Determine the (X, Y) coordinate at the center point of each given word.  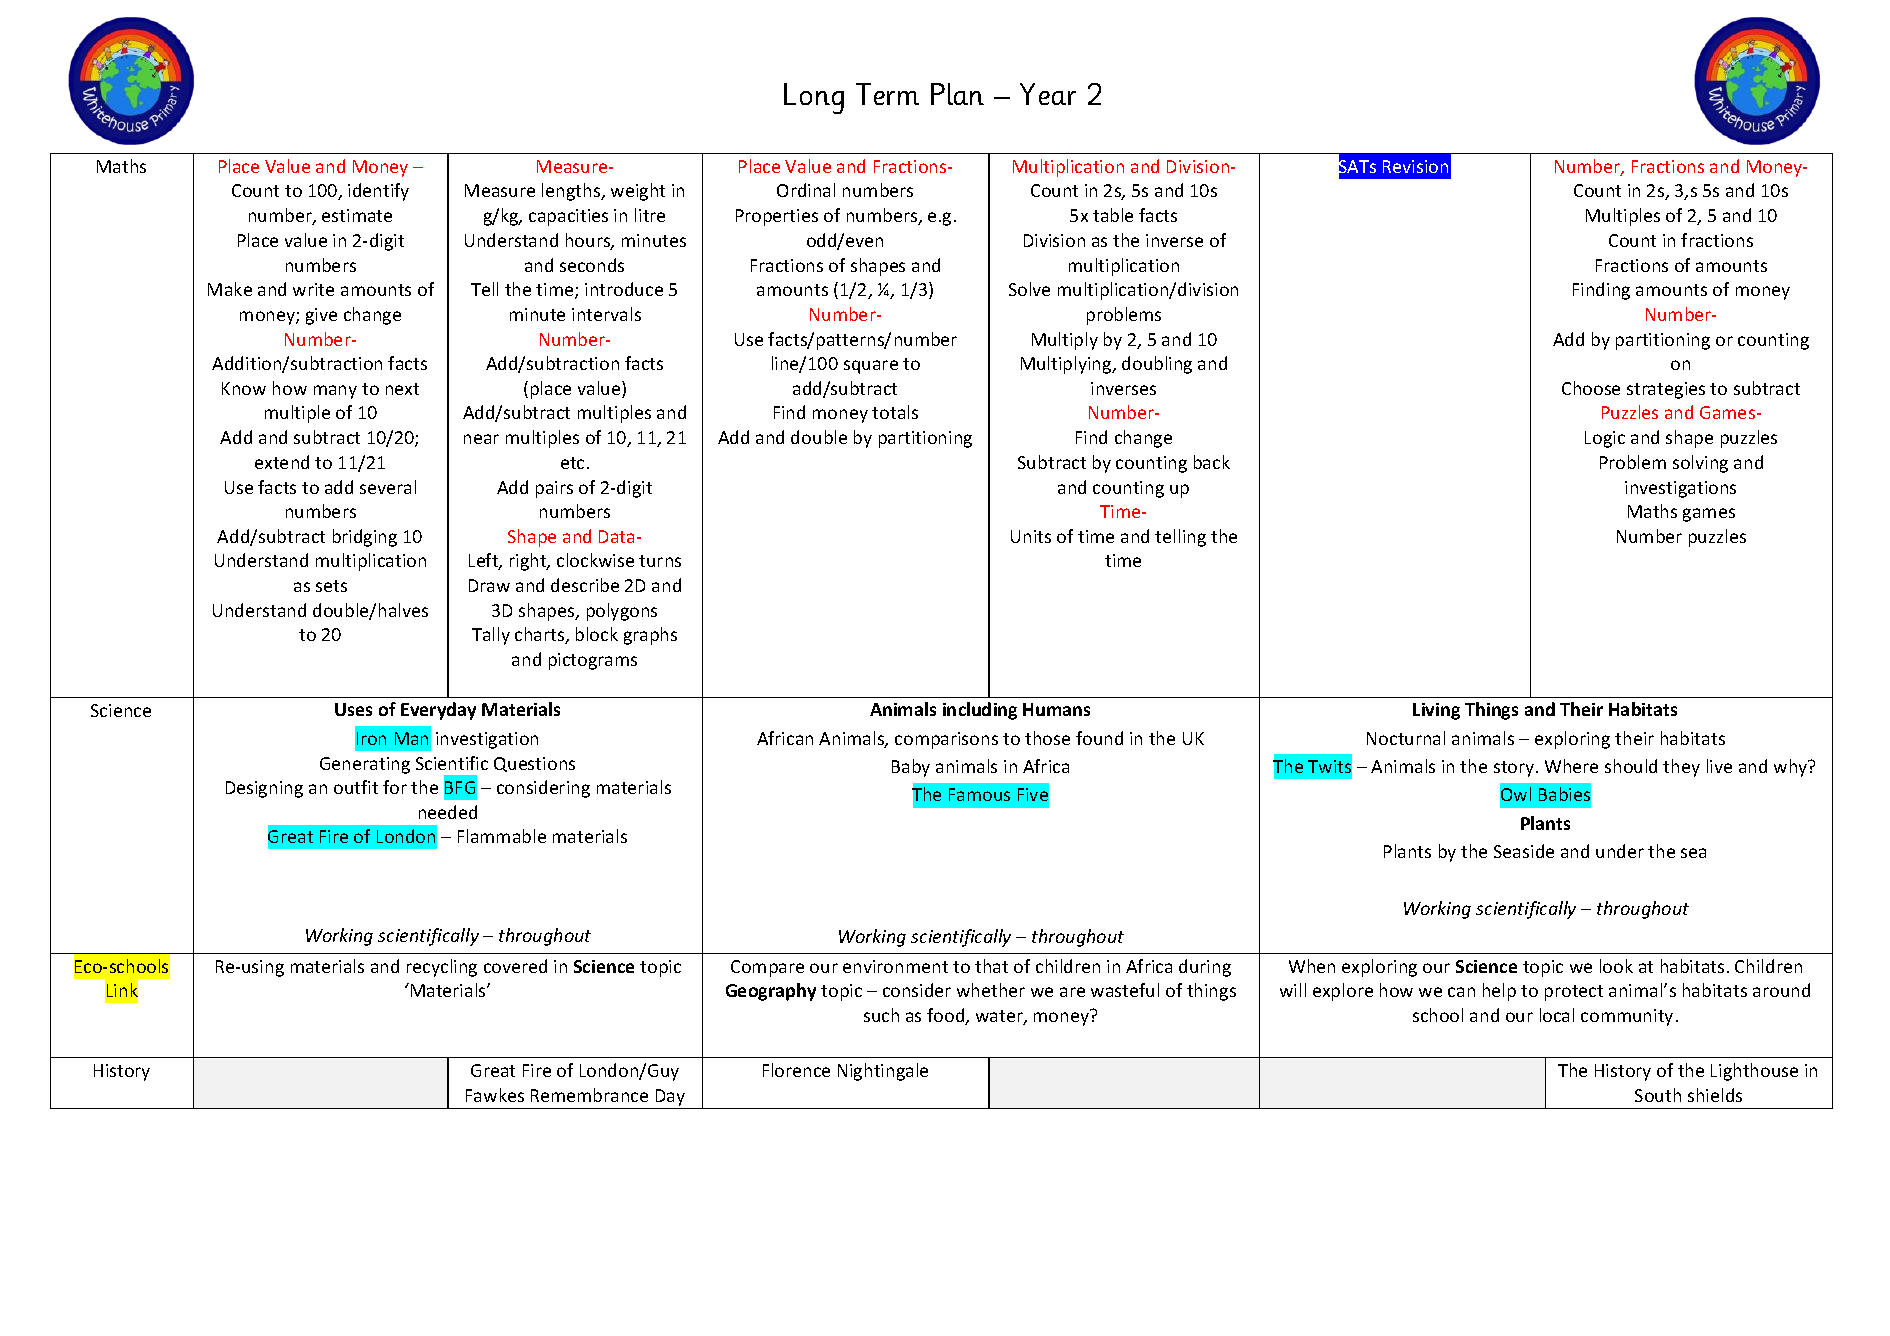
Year (1048, 94)
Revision (1415, 166)
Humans (1056, 709)
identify (378, 192)
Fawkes (495, 1095)
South (1658, 1095)
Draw (489, 585)
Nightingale (883, 1072)
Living (1436, 711)
